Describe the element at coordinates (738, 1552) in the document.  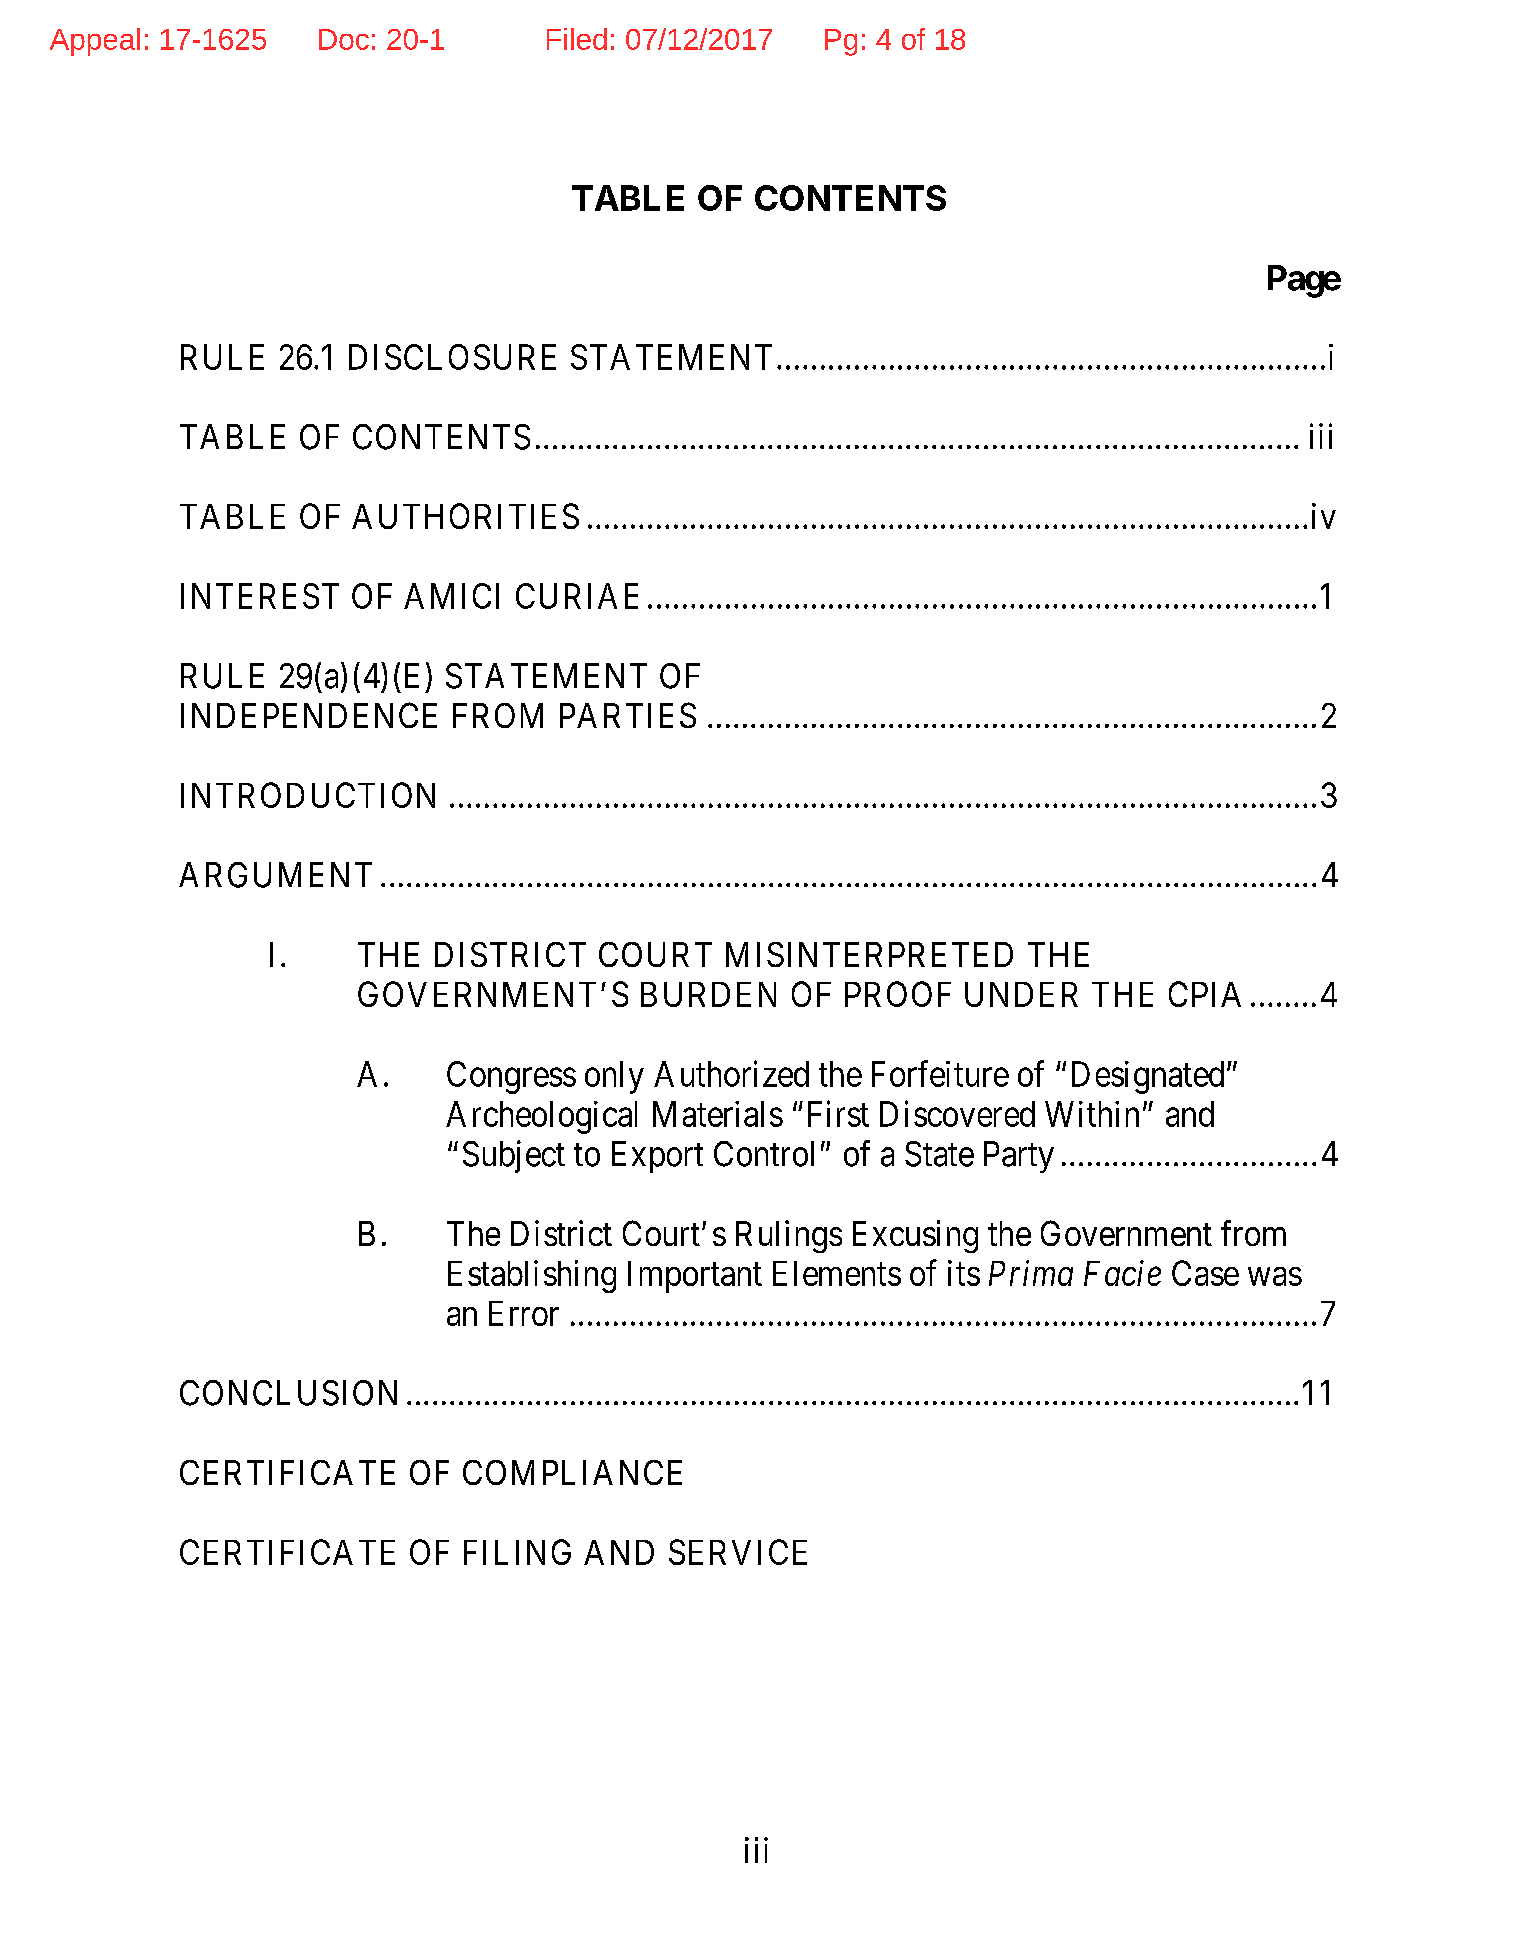
I see `SERVICE` at that location.
